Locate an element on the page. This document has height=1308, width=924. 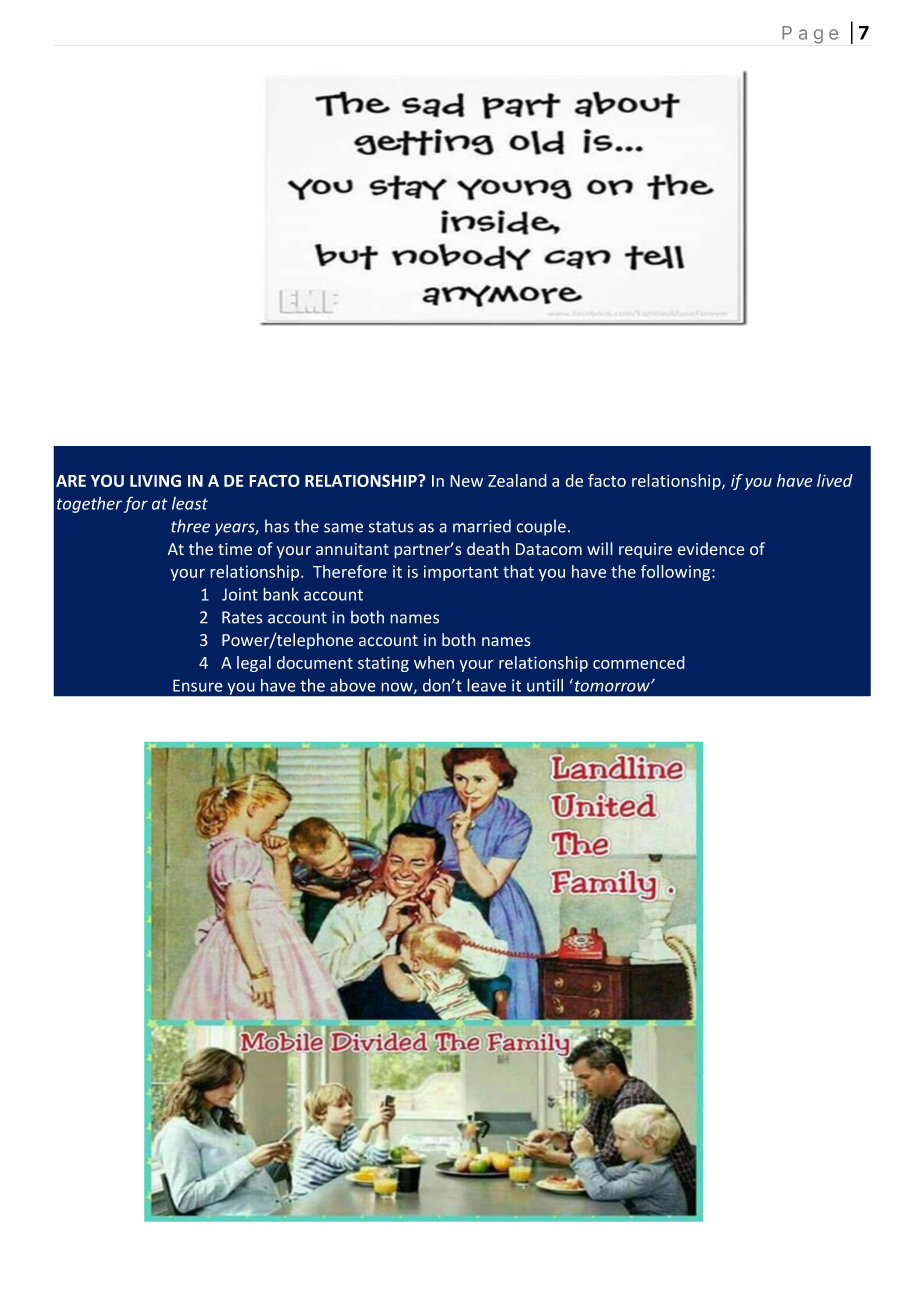
lived is located at coordinates (835, 480).
